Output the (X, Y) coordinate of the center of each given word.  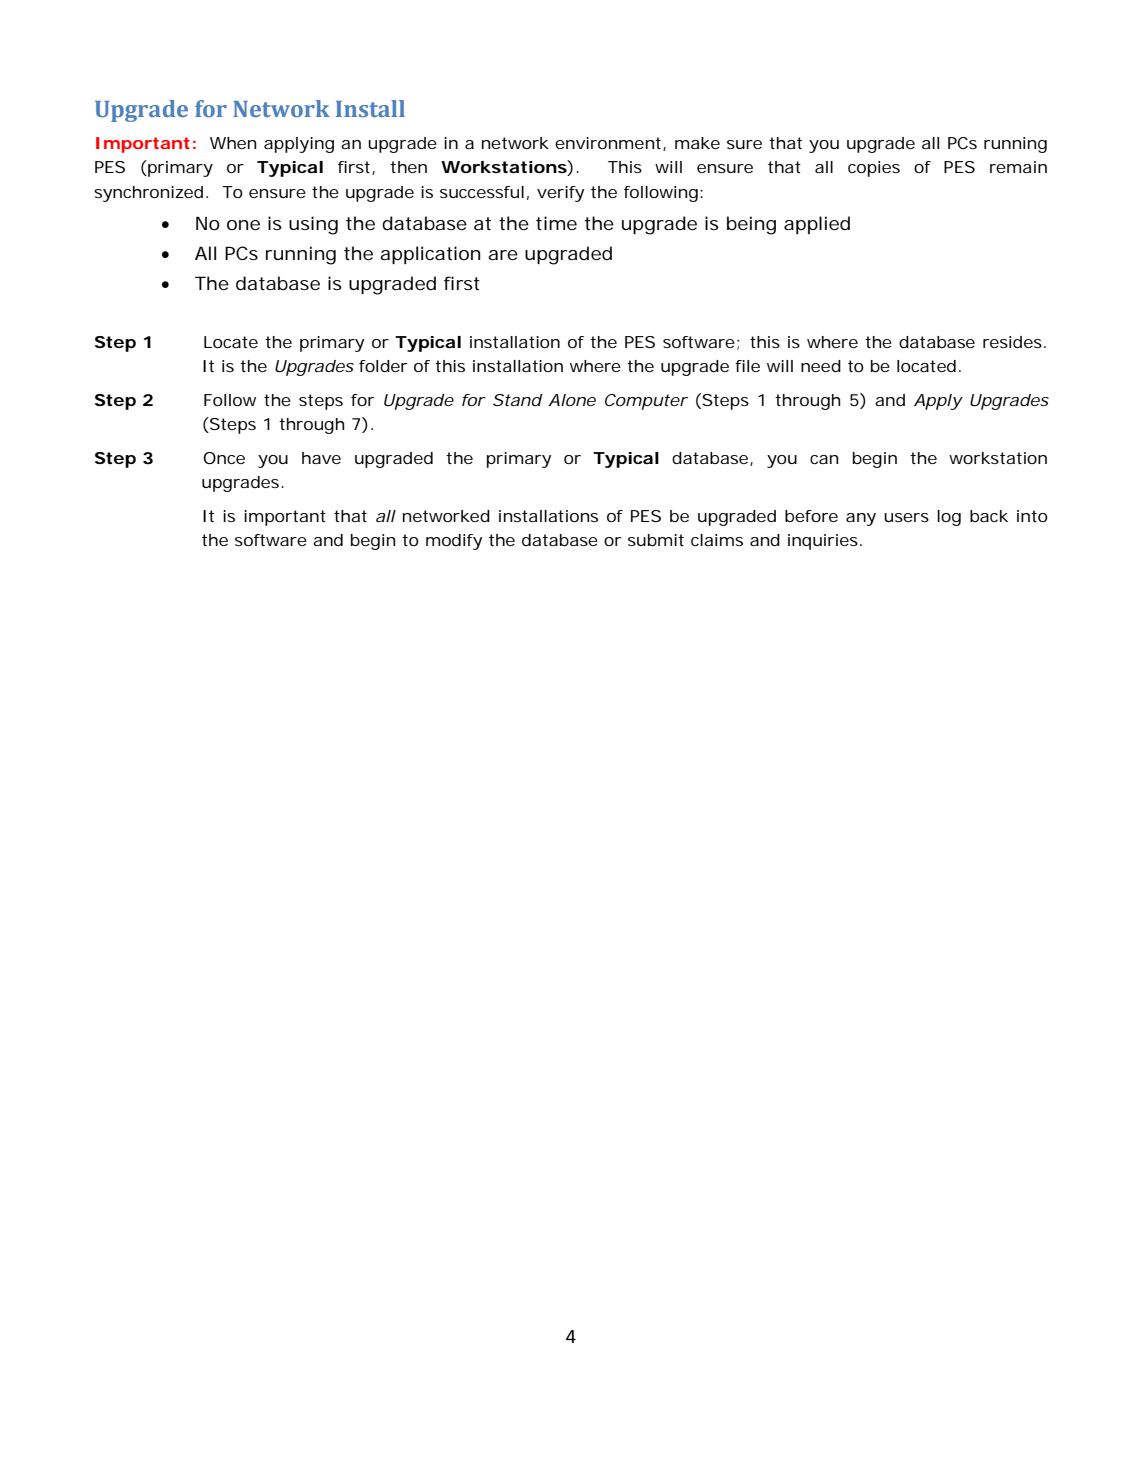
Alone (572, 400)
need (821, 366)
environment (609, 144)
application (430, 255)
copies (874, 169)
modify (454, 542)
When (233, 143)
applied (817, 225)
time (556, 223)
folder (383, 366)
